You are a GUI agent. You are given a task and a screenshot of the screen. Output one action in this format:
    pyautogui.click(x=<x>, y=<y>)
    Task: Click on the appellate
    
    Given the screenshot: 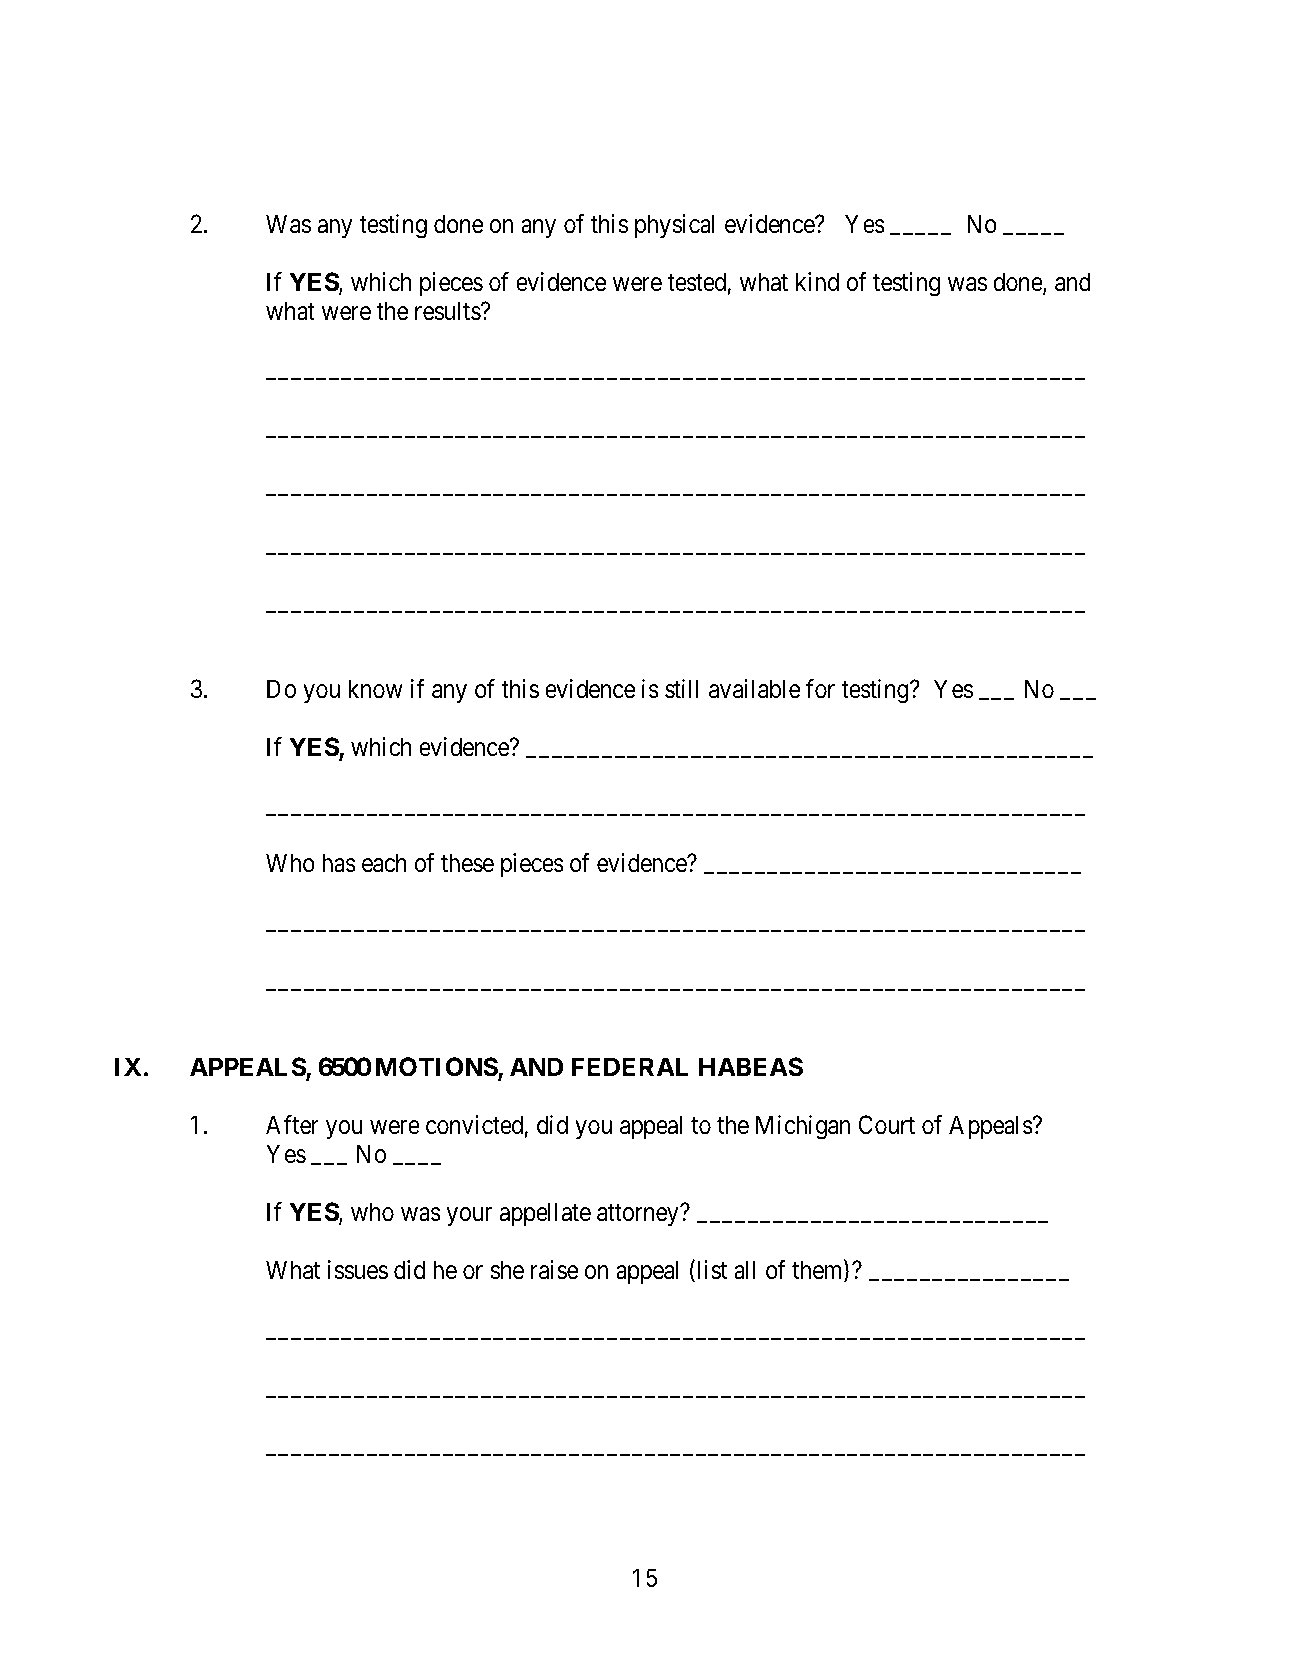 What is the action you would take?
    pyautogui.click(x=545, y=1214)
